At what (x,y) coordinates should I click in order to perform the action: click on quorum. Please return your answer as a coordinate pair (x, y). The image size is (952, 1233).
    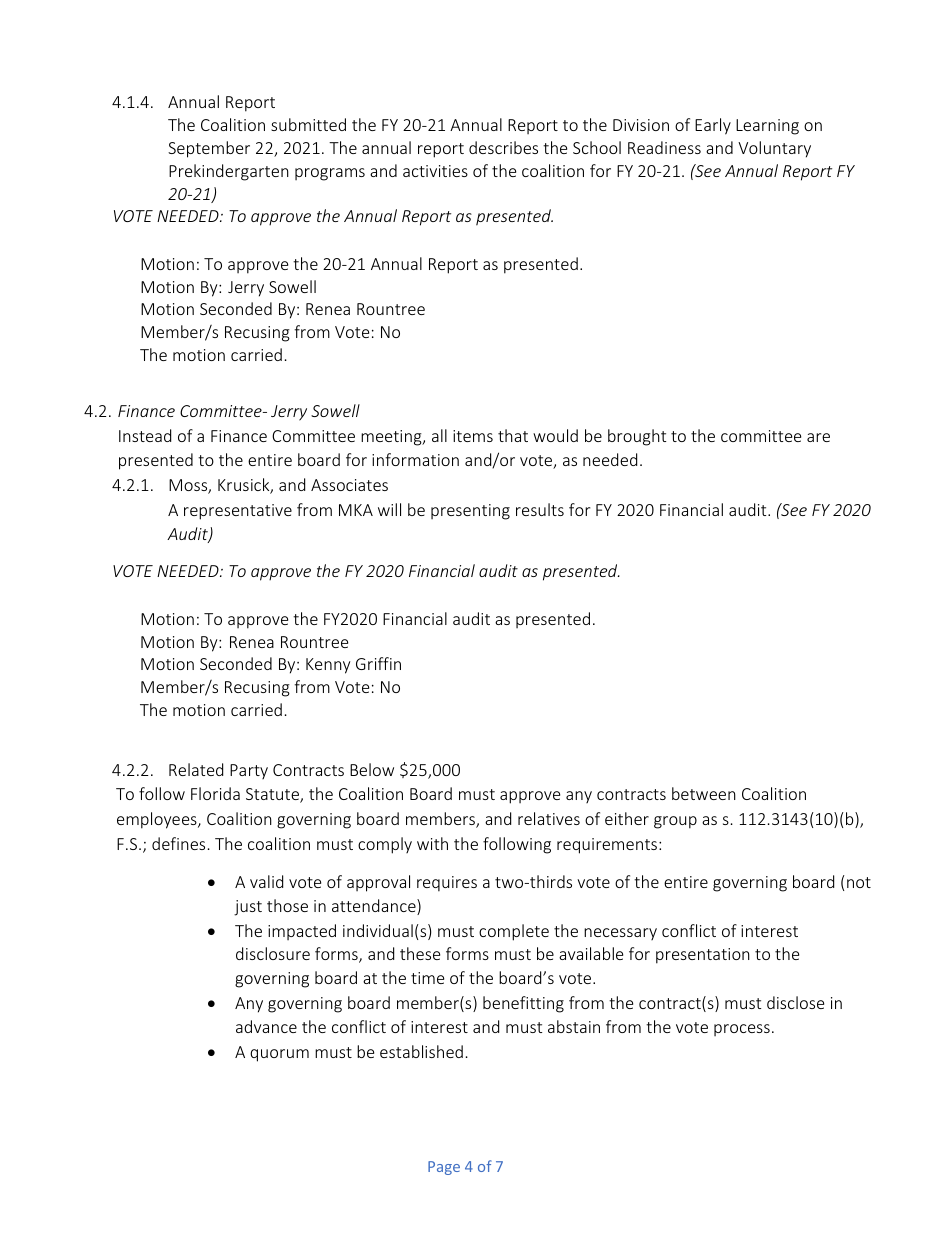
    Looking at the image, I should click on (279, 1055).
